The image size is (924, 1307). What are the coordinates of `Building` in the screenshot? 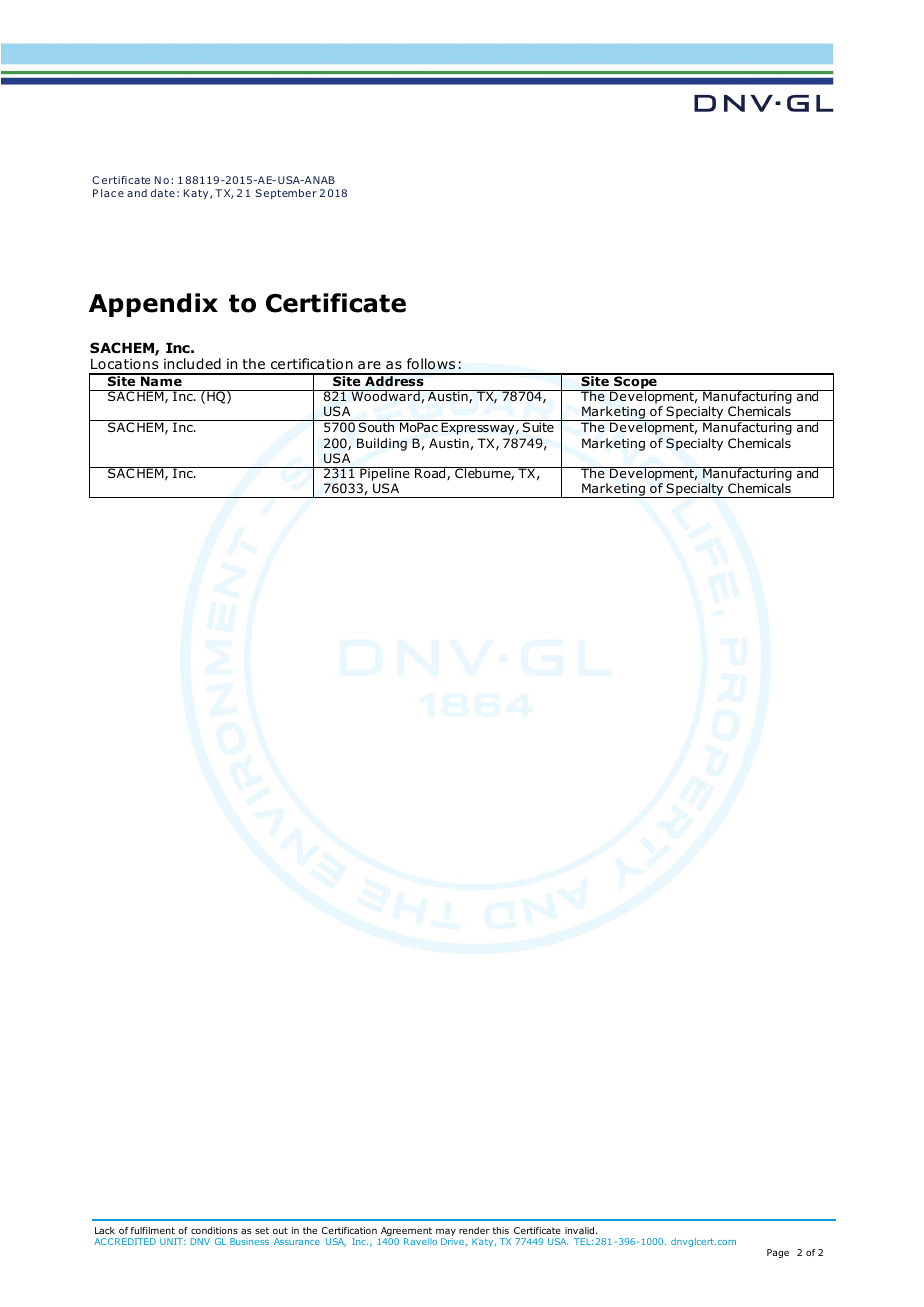 It's located at (382, 444).
